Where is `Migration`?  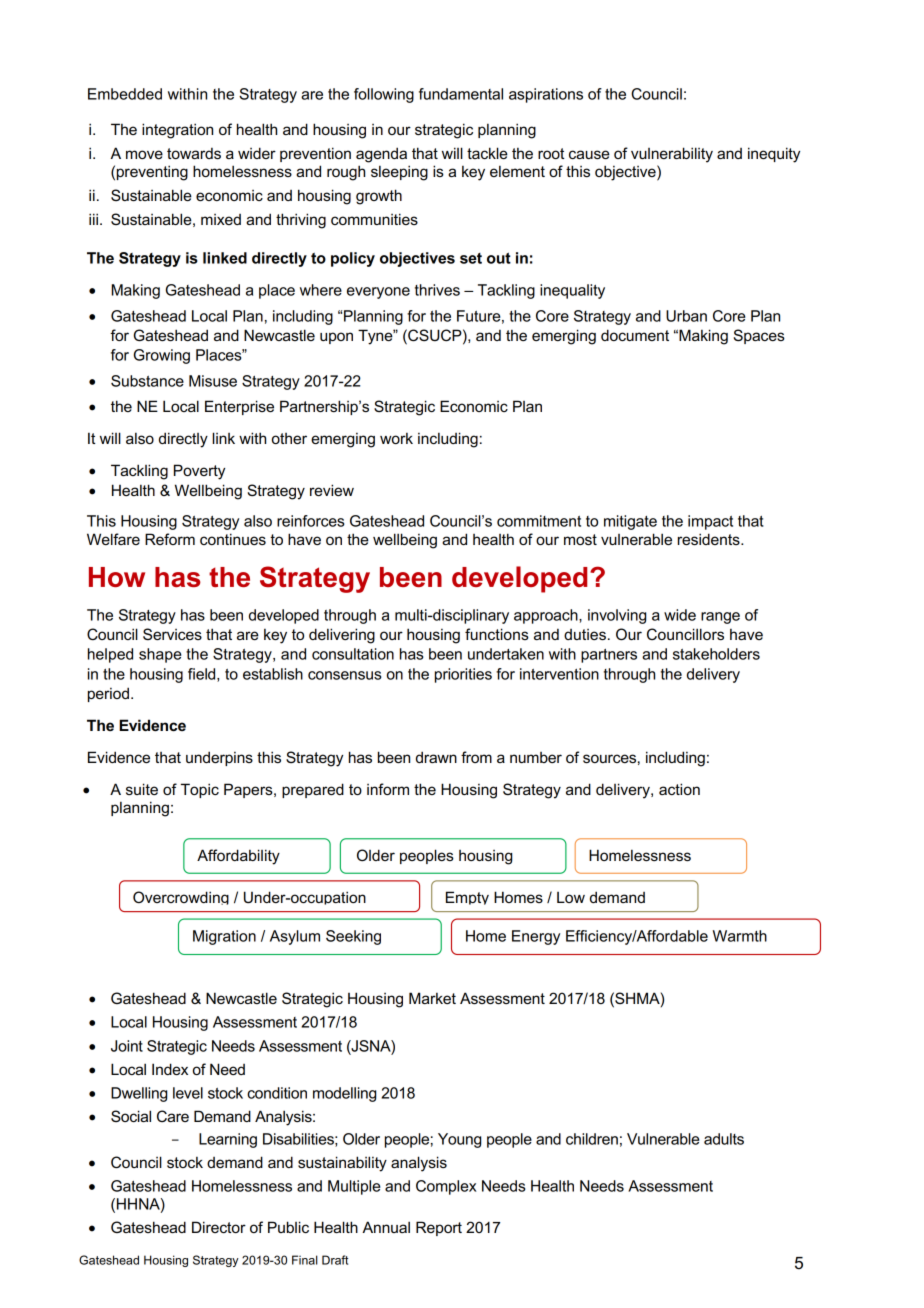 Migration is located at coordinates (224, 937).
